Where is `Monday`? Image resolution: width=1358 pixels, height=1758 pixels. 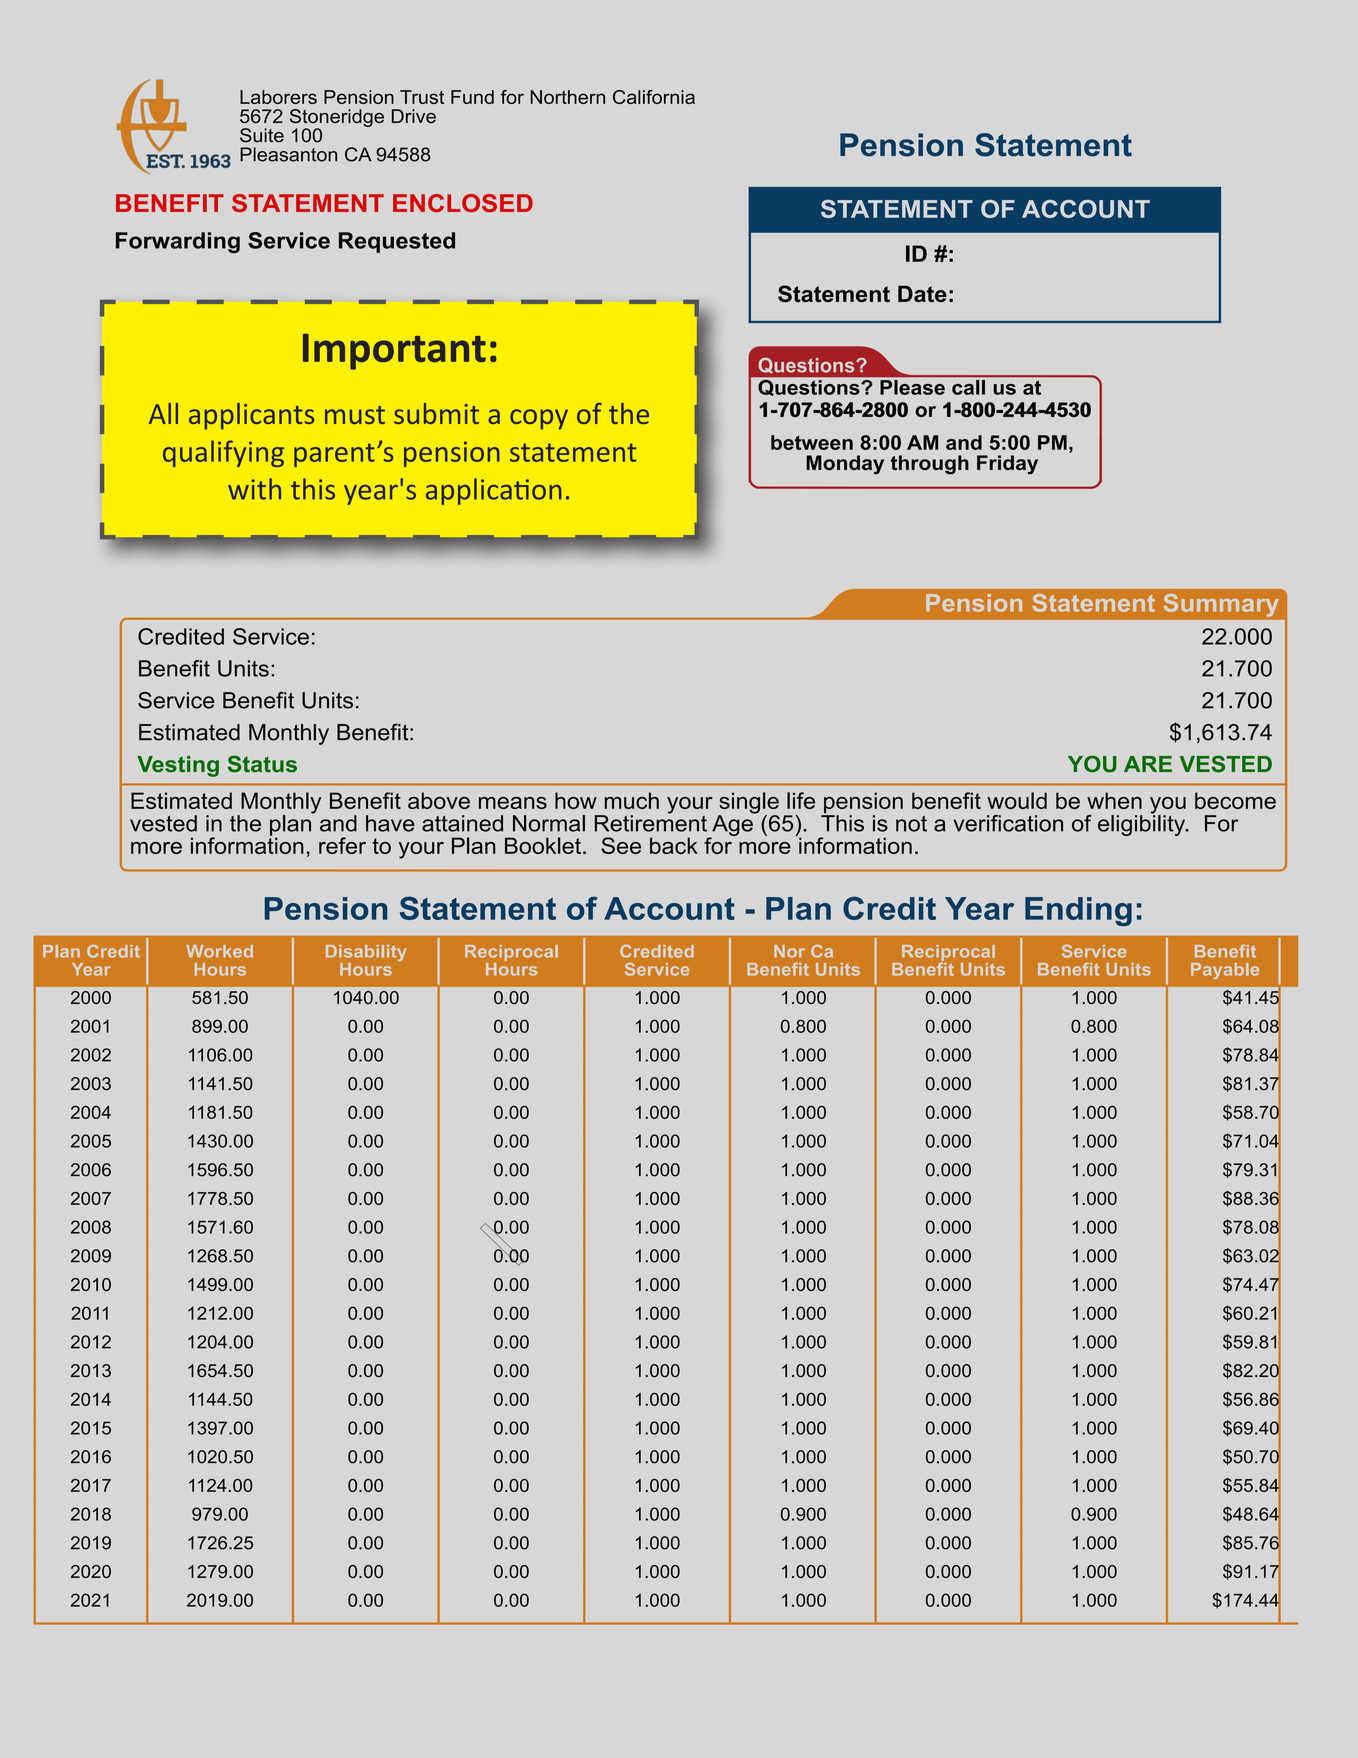 Monday is located at coordinates (845, 465).
